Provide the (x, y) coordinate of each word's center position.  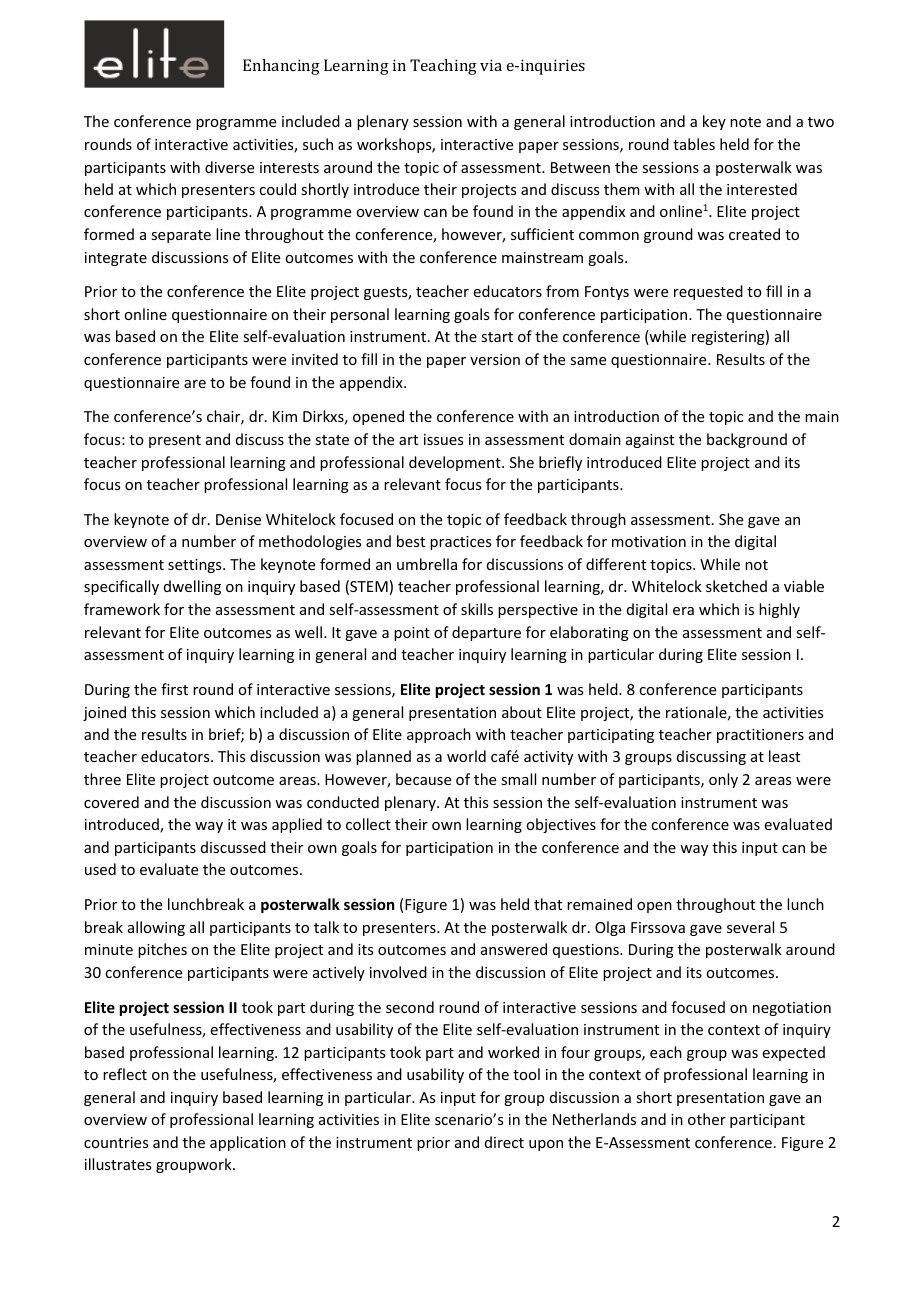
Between (580, 167)
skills (477, 609)
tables (694, 144)
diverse (229, 167)
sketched (736, 586)
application (248, 1143)
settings (196, 566)
